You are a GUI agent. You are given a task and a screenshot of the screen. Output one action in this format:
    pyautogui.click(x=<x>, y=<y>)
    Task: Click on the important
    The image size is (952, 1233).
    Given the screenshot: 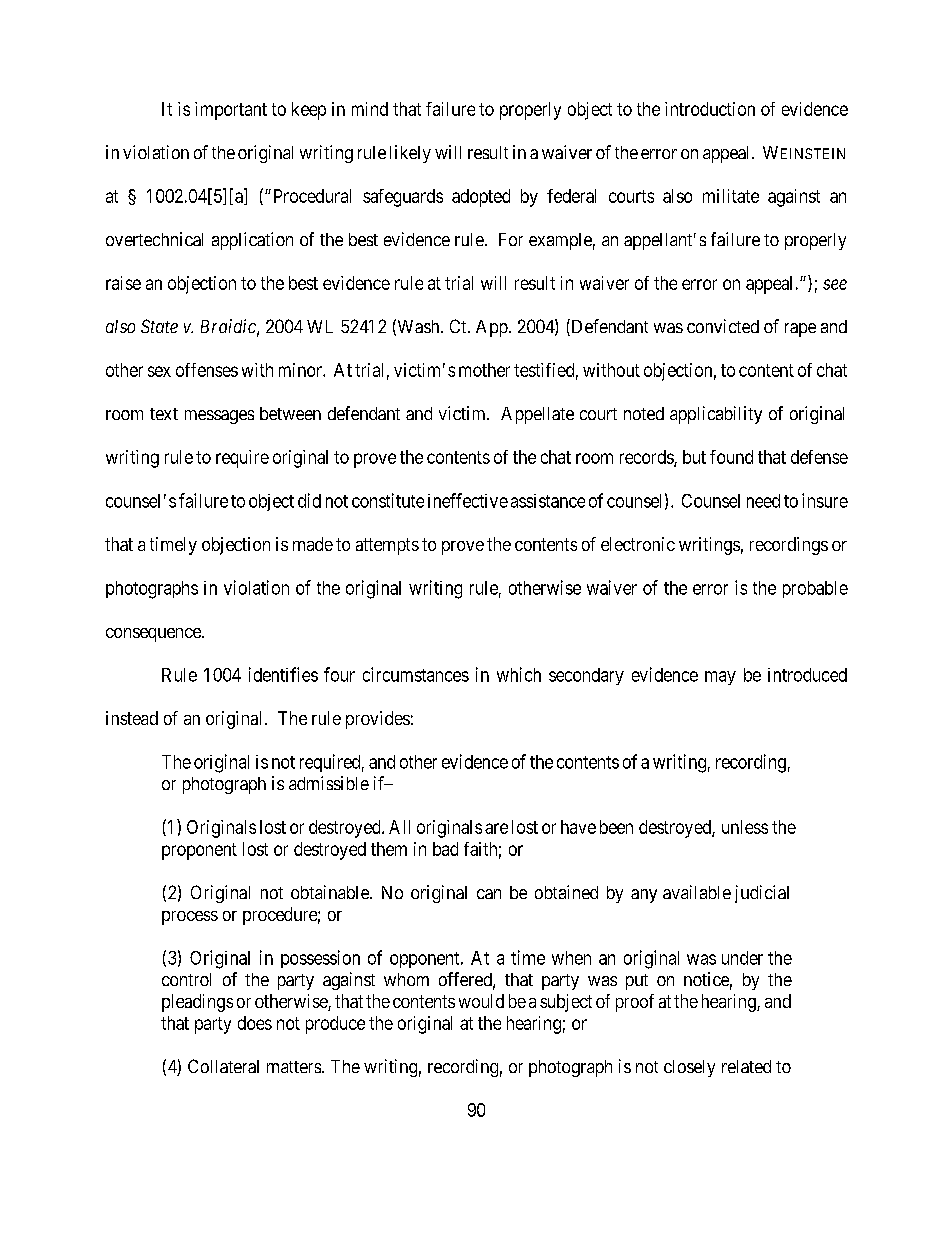 What is the action you would take?
    pyautogui.click(x=231, y=111)
